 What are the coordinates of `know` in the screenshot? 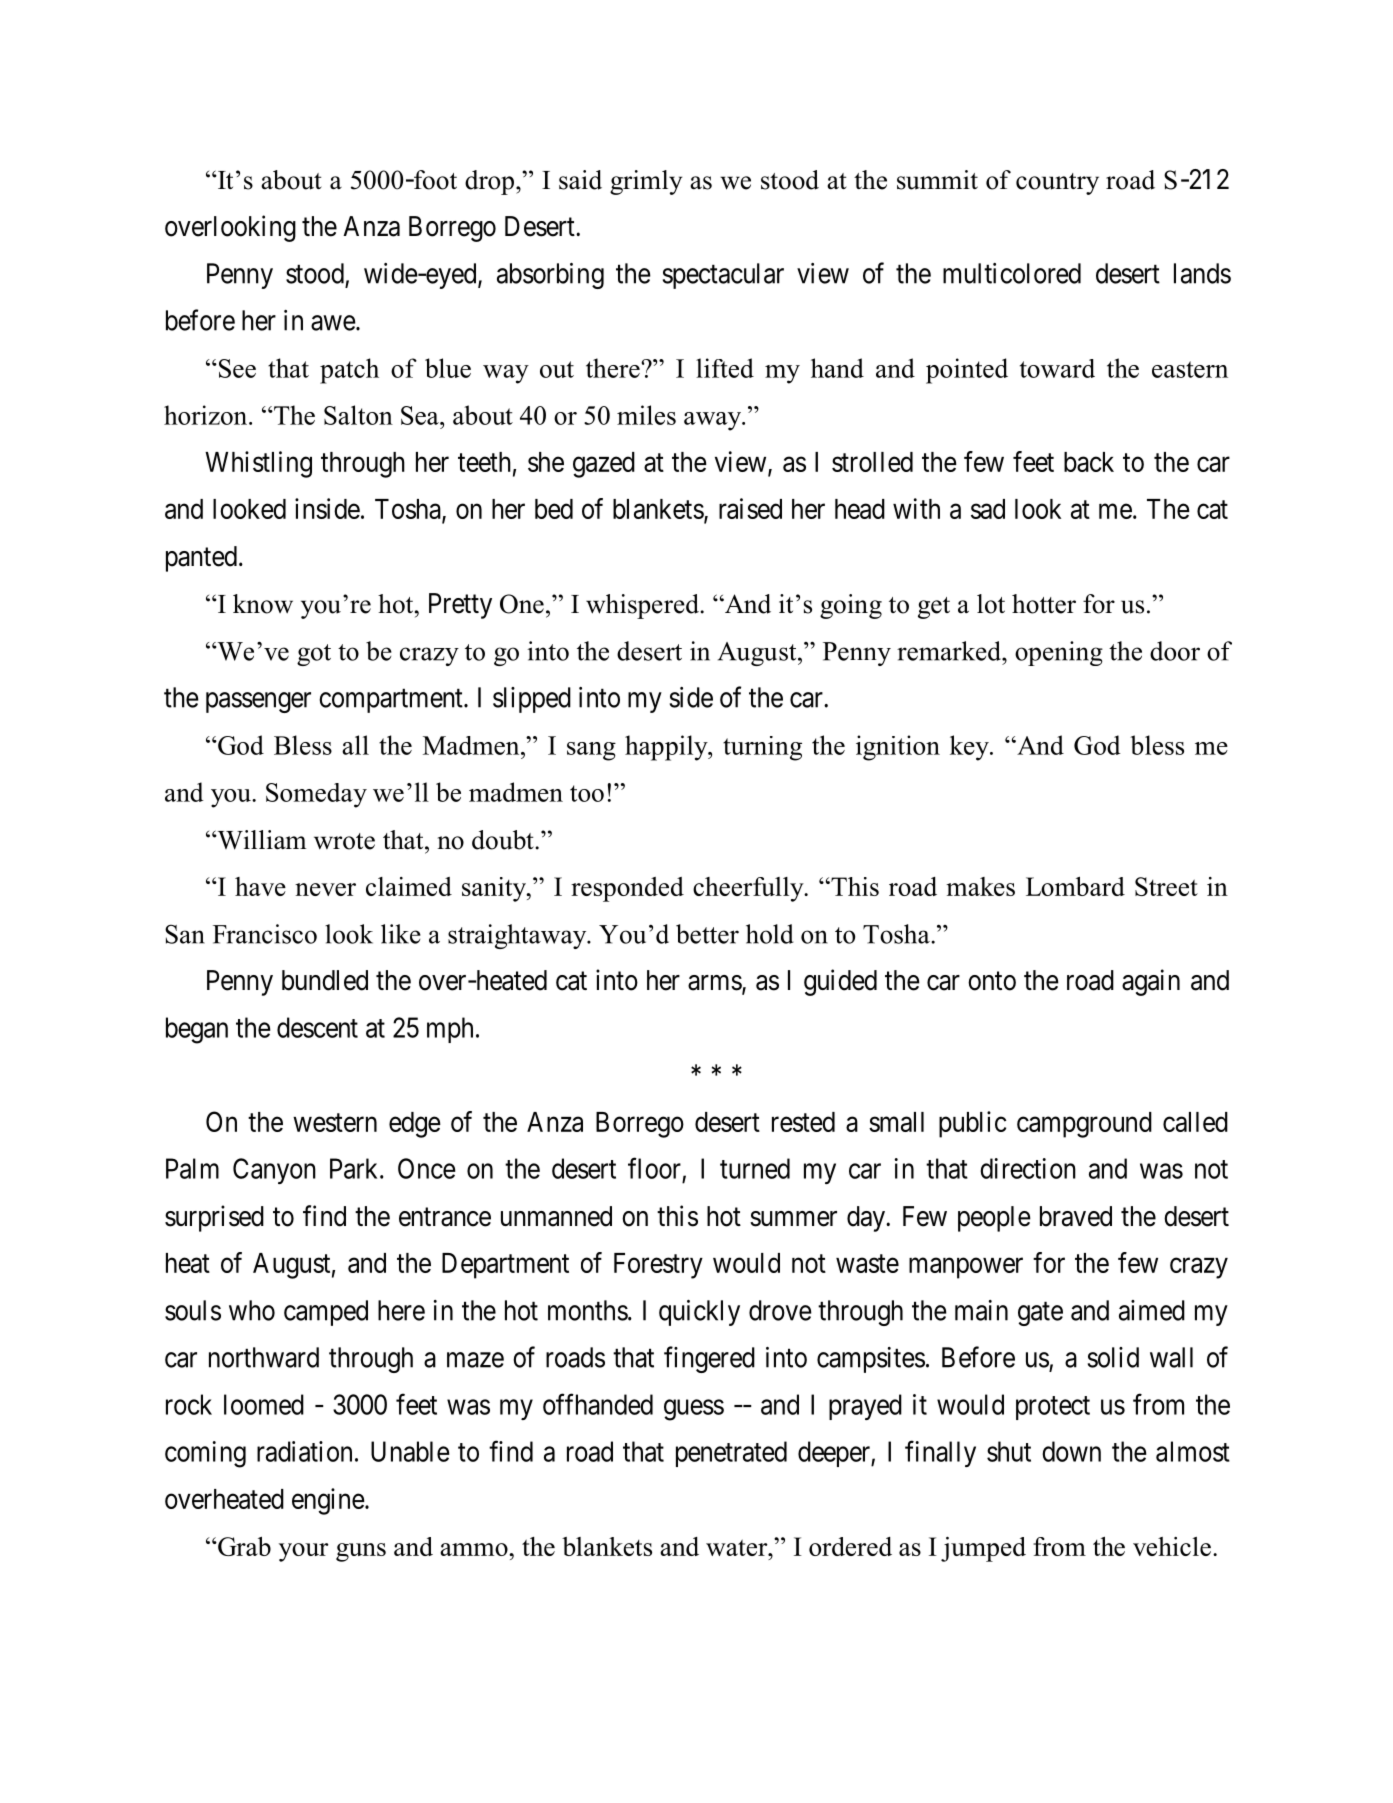 It's located at (263, 604).
